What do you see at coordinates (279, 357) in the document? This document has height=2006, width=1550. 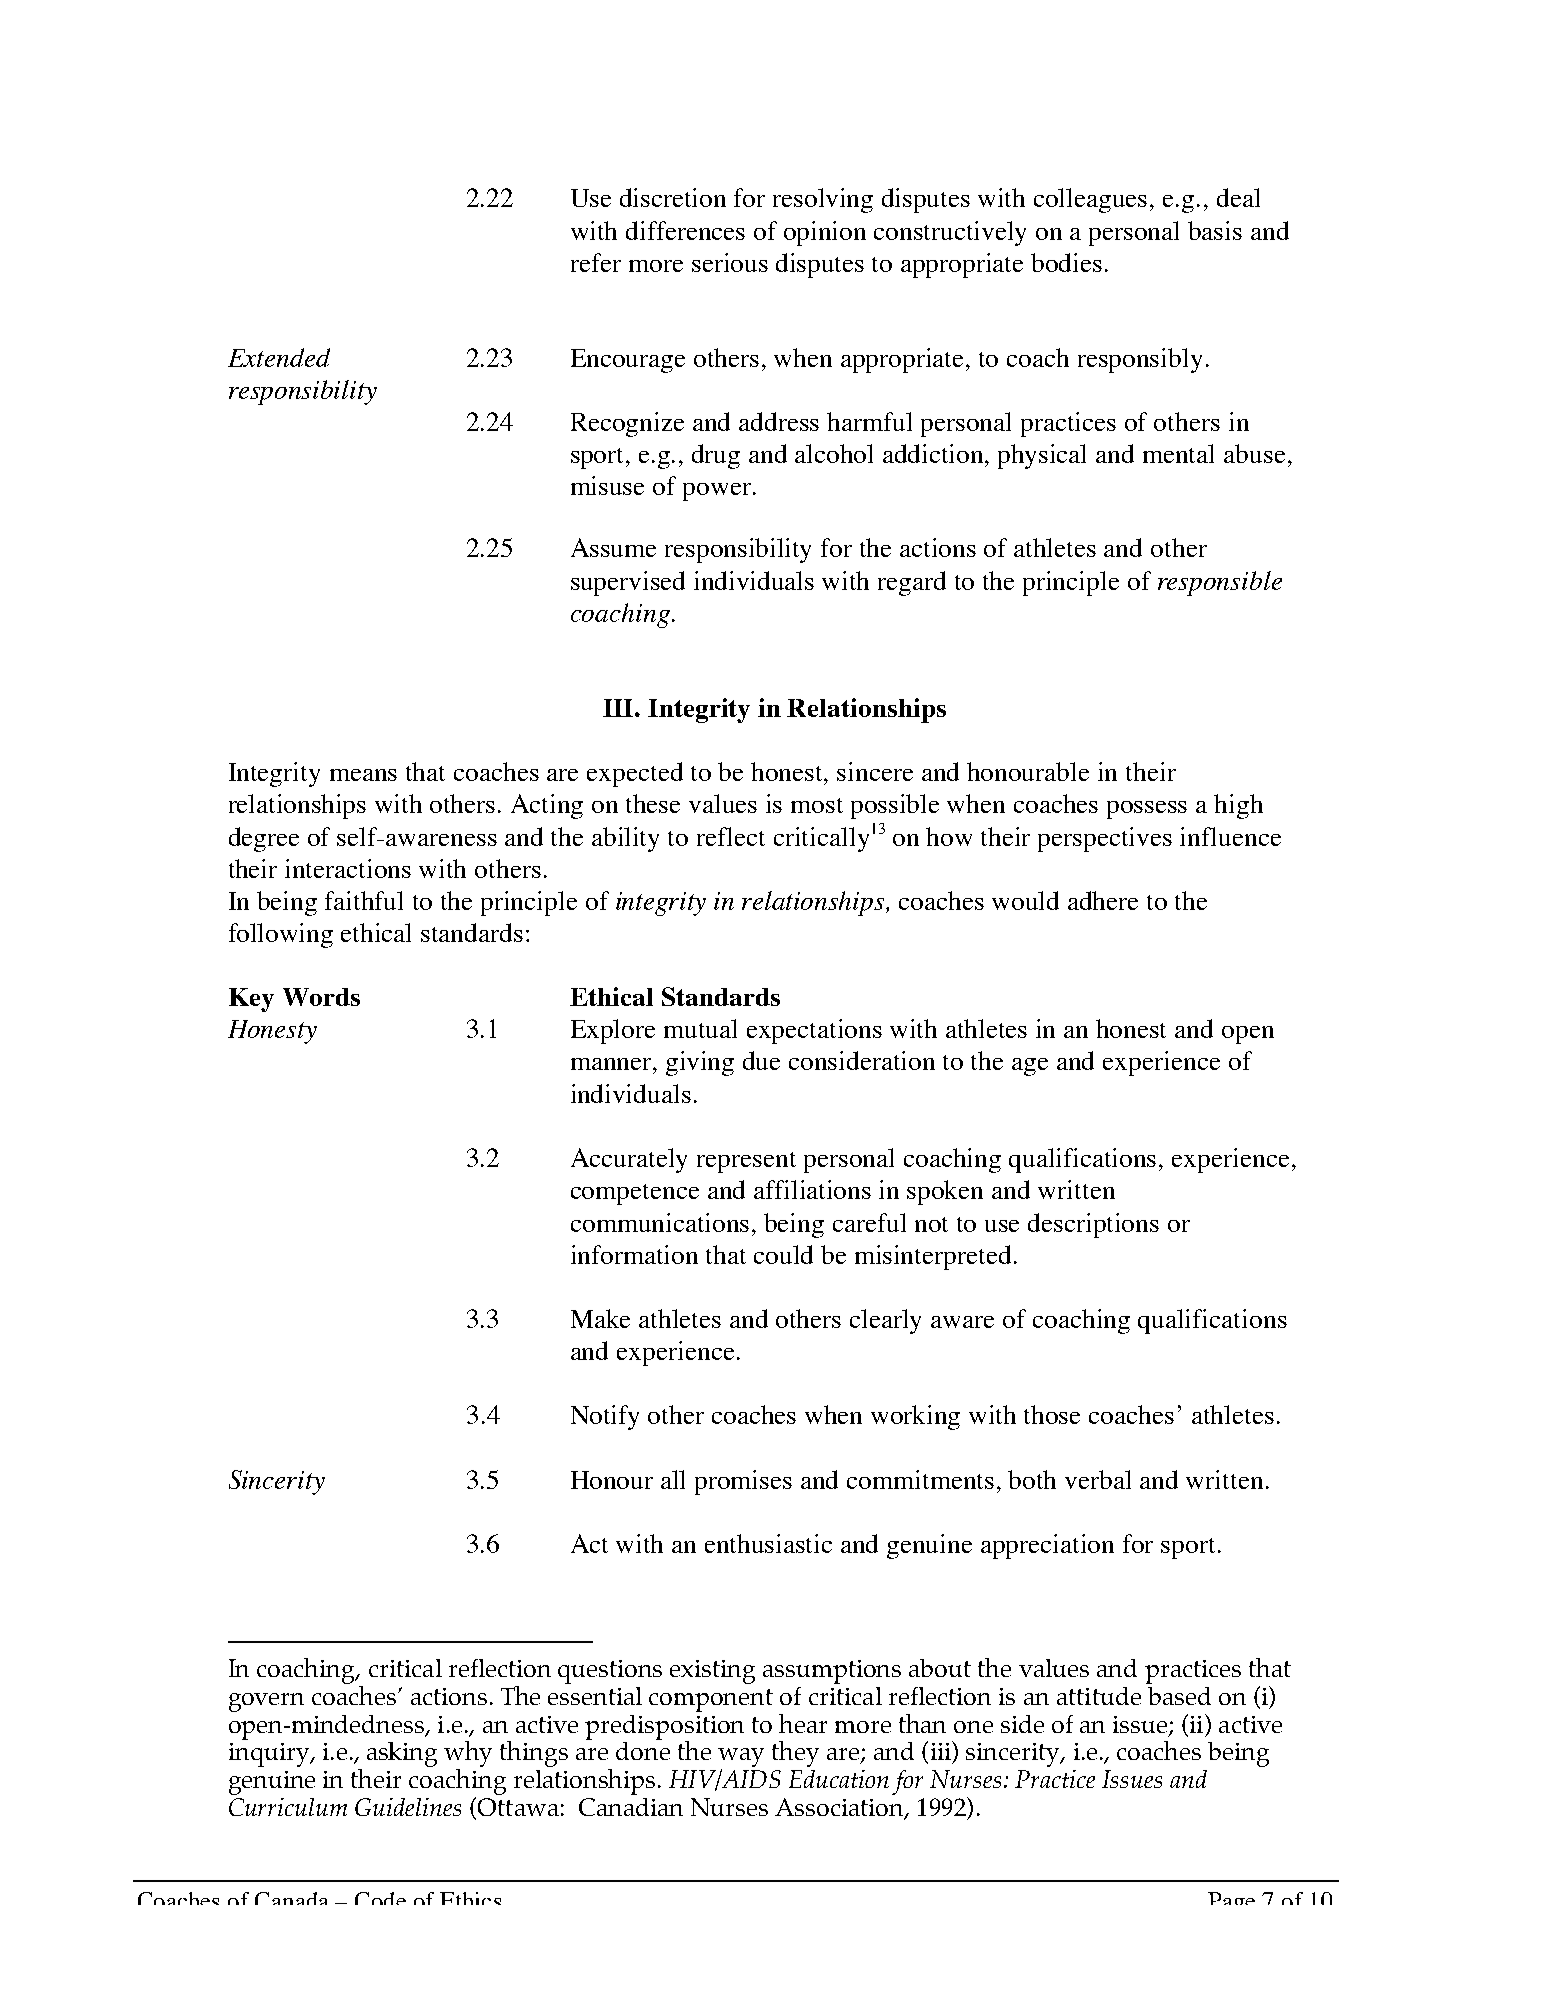 I see `Extended` at bounding box center [279, 357].
